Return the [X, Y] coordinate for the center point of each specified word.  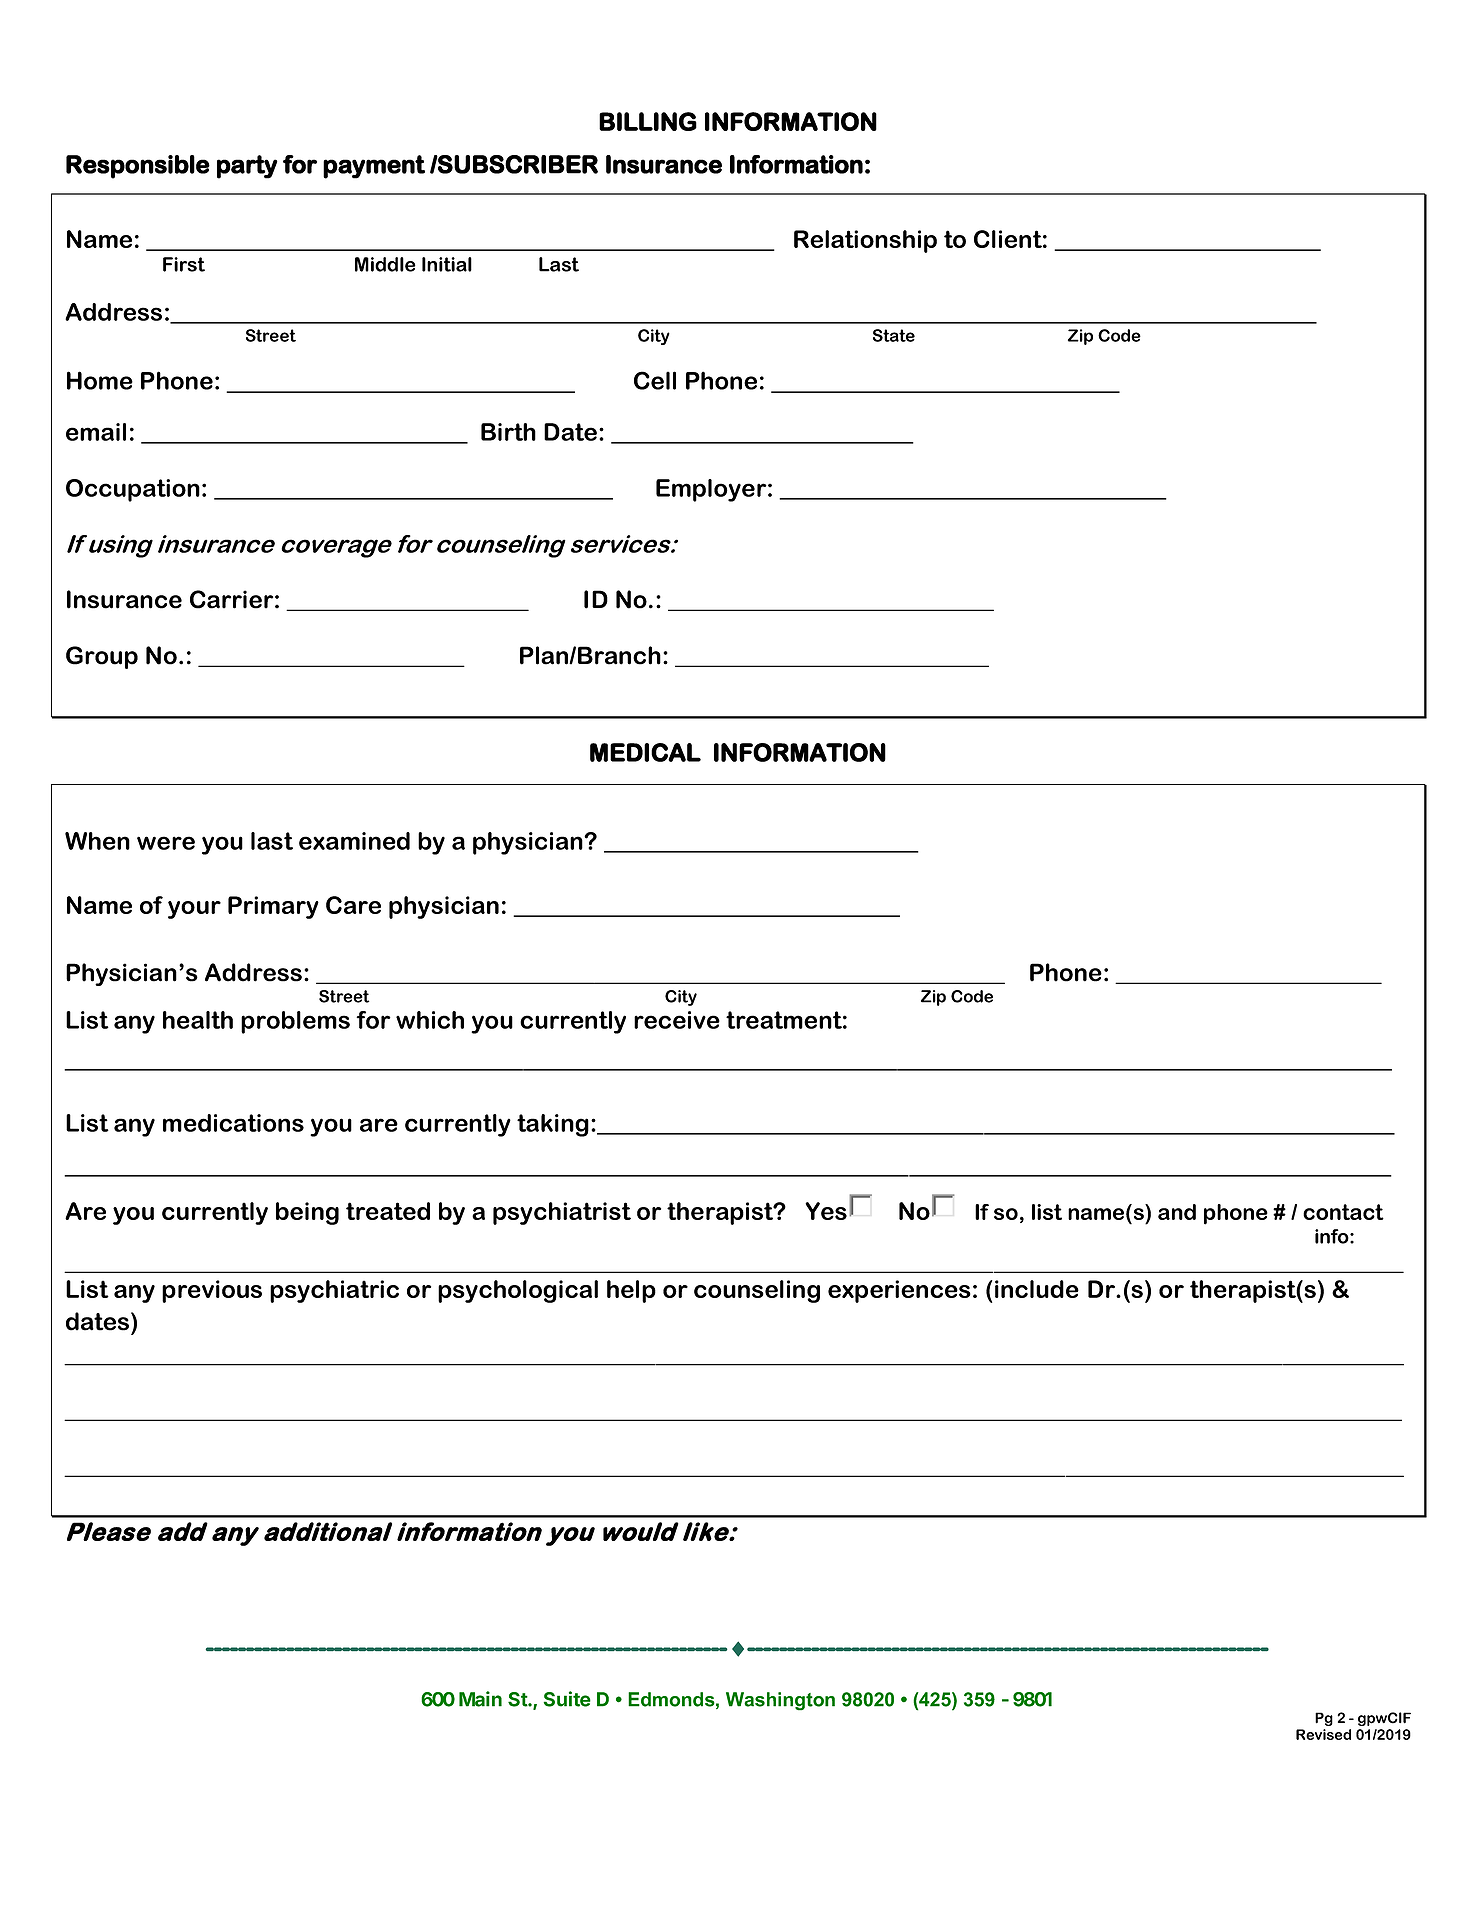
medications [233, 1123]
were [166, 843]
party [247, 167]
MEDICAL [645, 752]
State [894, 335]
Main [480, 1699]
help [631, 1291]
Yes [826, 1211]
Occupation [133, 490]
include [1037, 1289]
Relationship [865, 241]
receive [677, 1020]
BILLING [648, 121]
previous [212, 1291]
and [1177, 1212]
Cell [655, 380]
